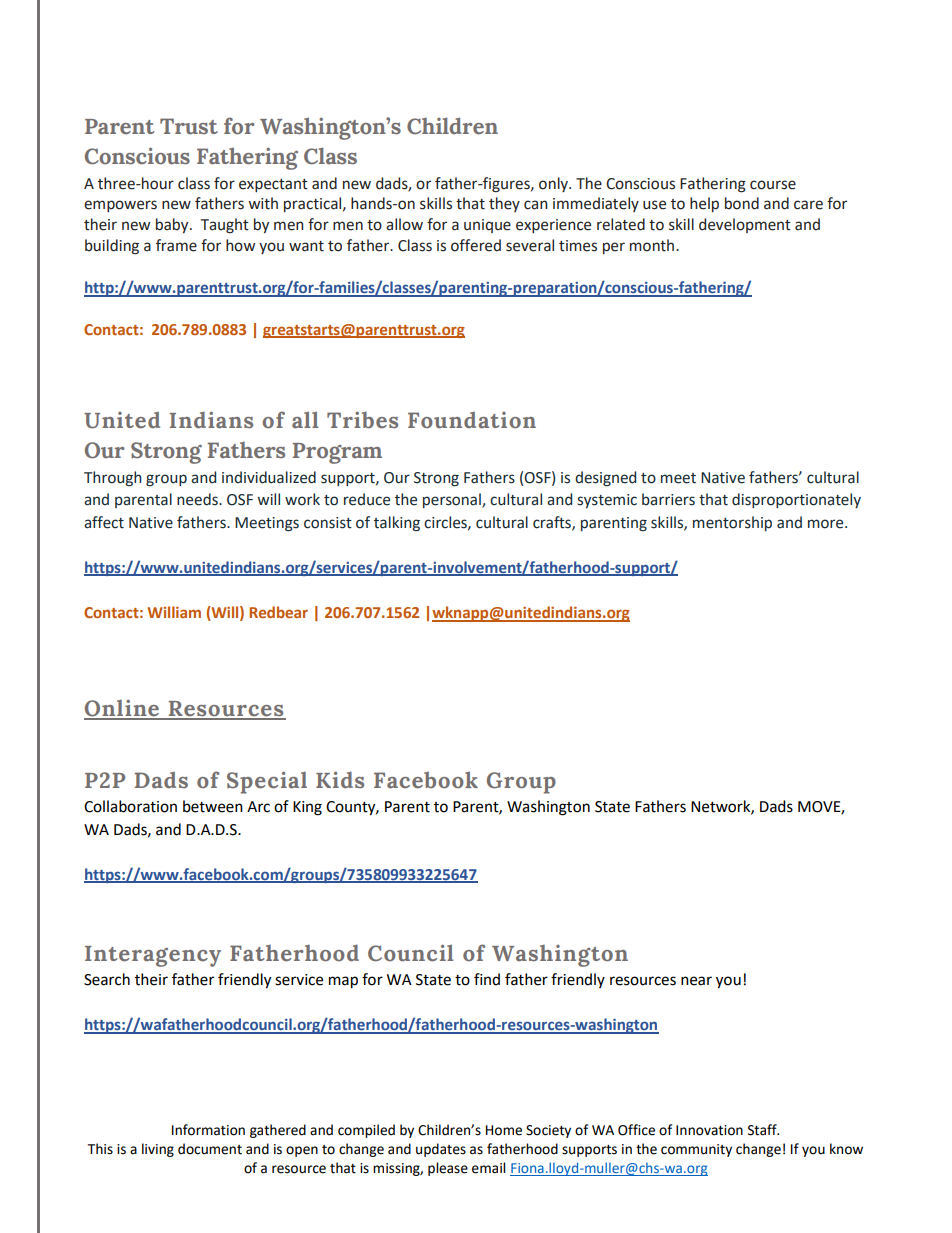  I want to click on near, so click(696, 981).
